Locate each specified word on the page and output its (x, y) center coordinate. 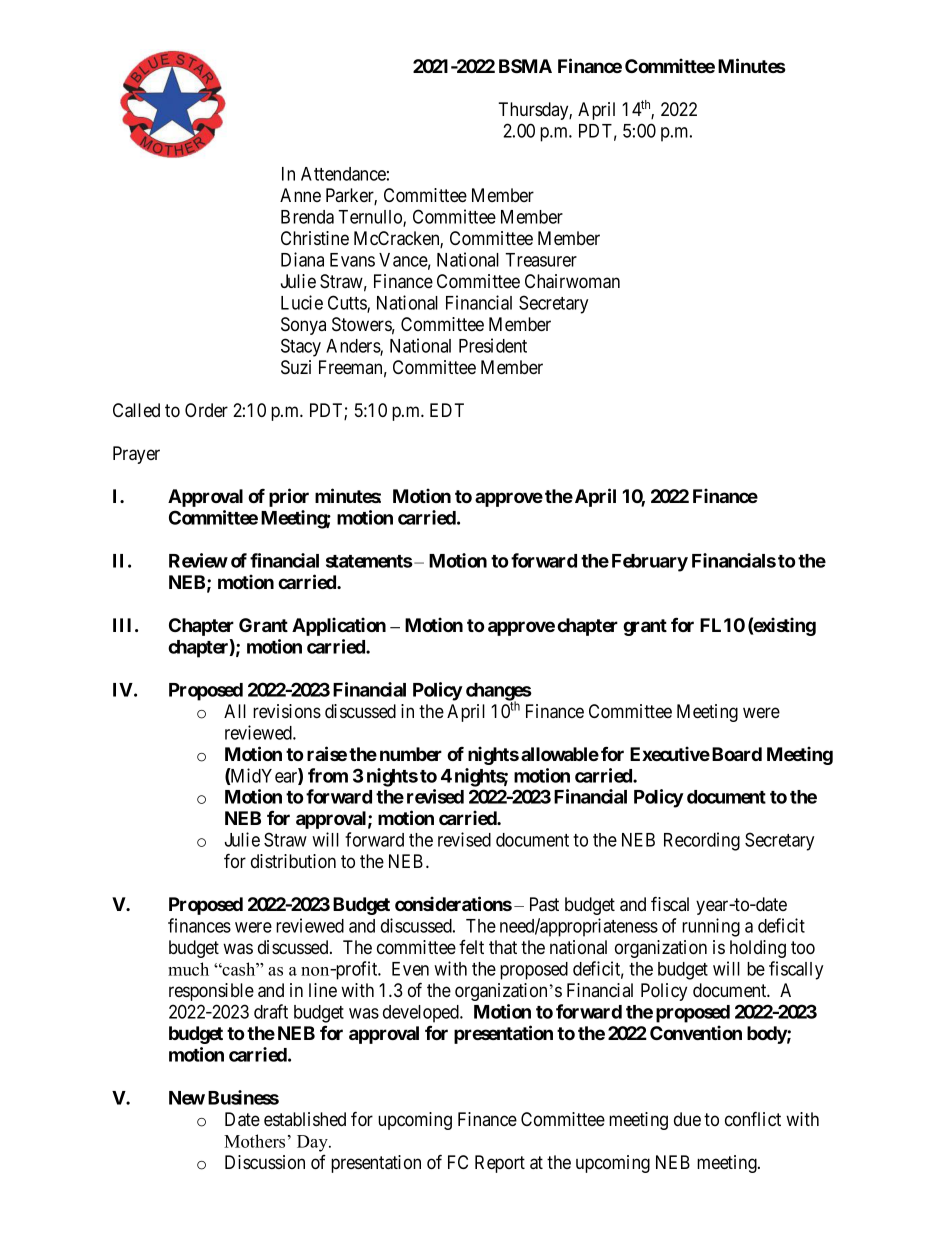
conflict (753, 1118)
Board (737, 754)
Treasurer (541, 260)
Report (500, 1164)
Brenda (307, 217)
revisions (287, 711)
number (411, 754)
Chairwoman (572, 281)
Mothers (254, 1141)
